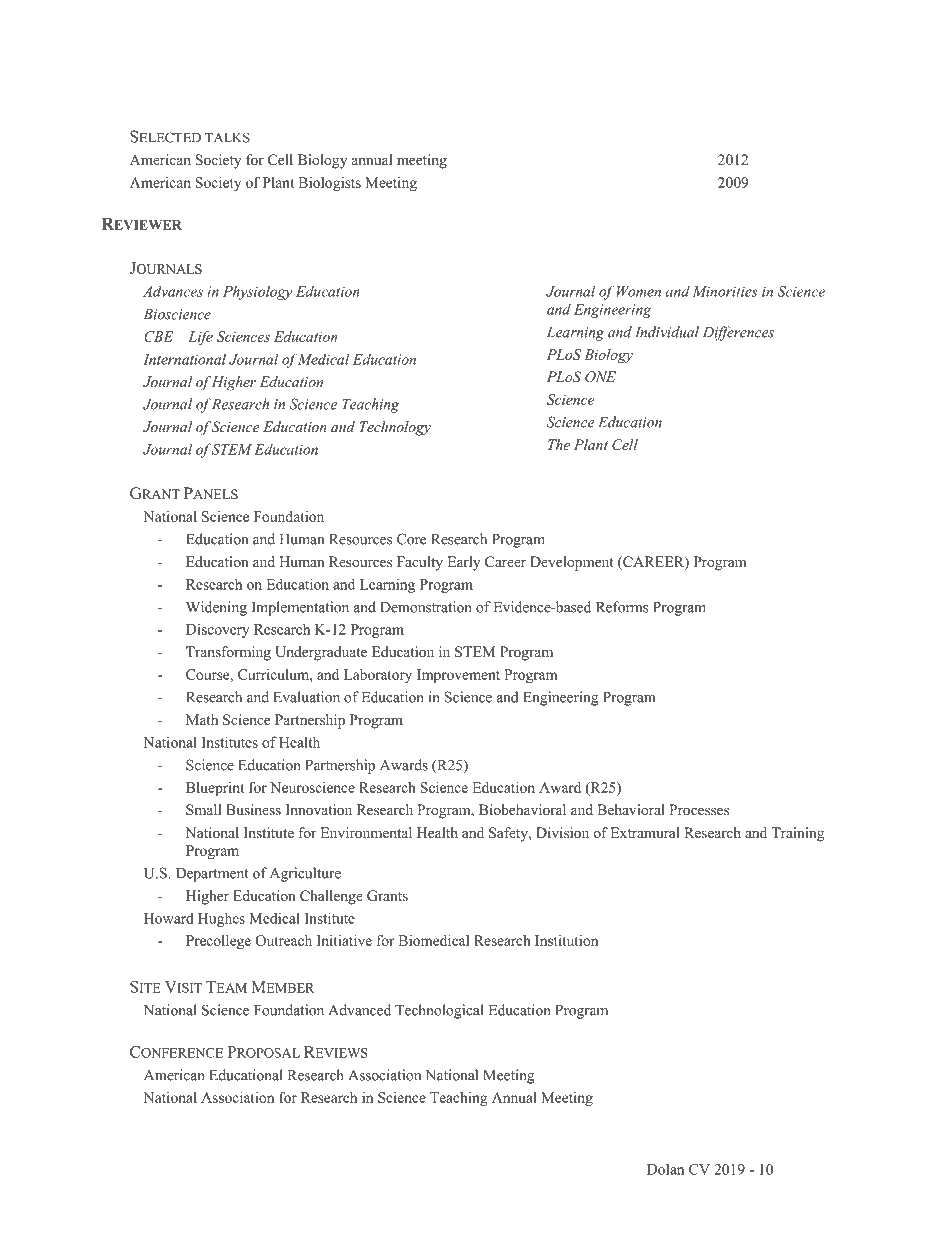  I want to click on Widening, so click(216, 608).
